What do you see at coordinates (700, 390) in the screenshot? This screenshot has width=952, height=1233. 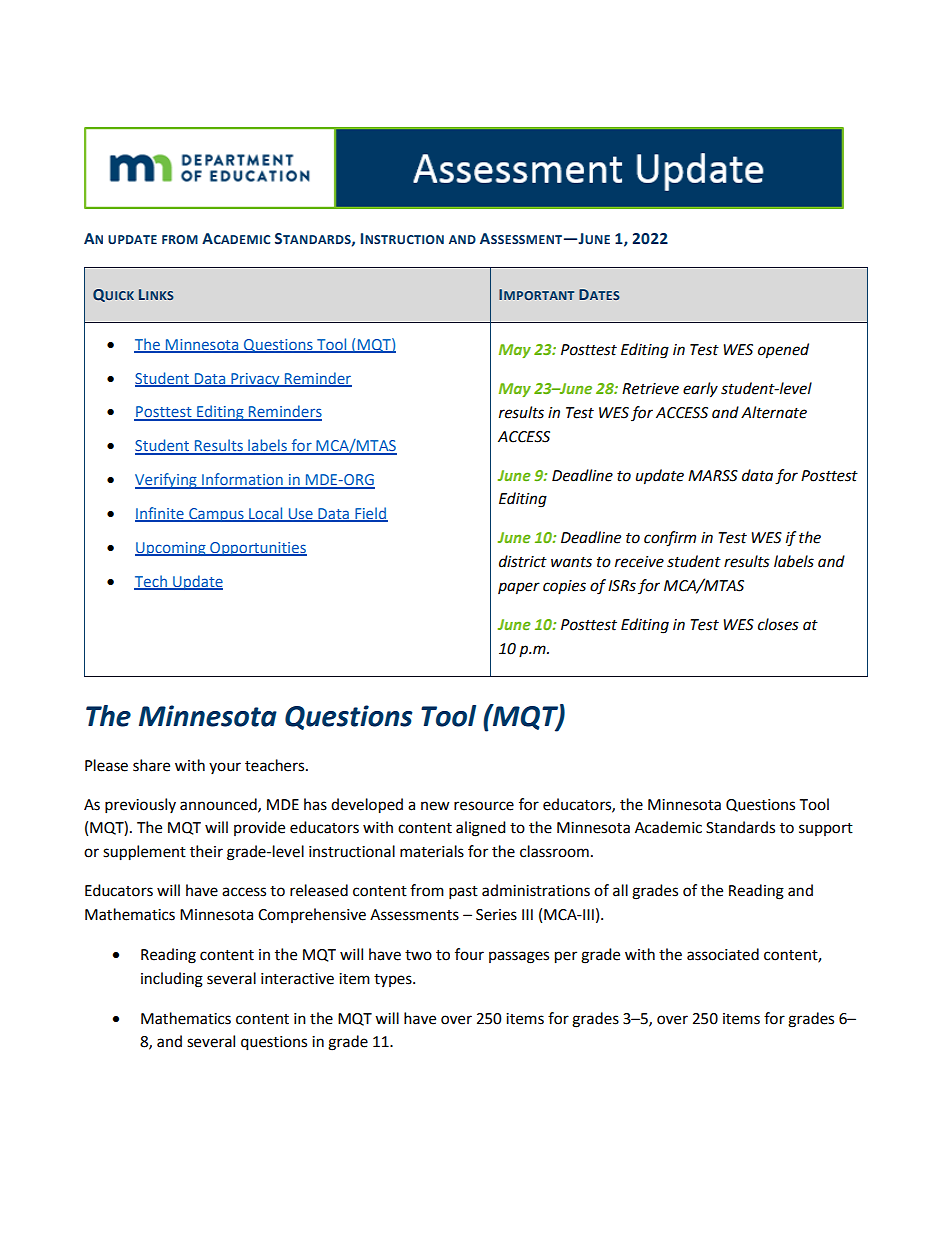 I see `early` at bounding box center [700, 390].
